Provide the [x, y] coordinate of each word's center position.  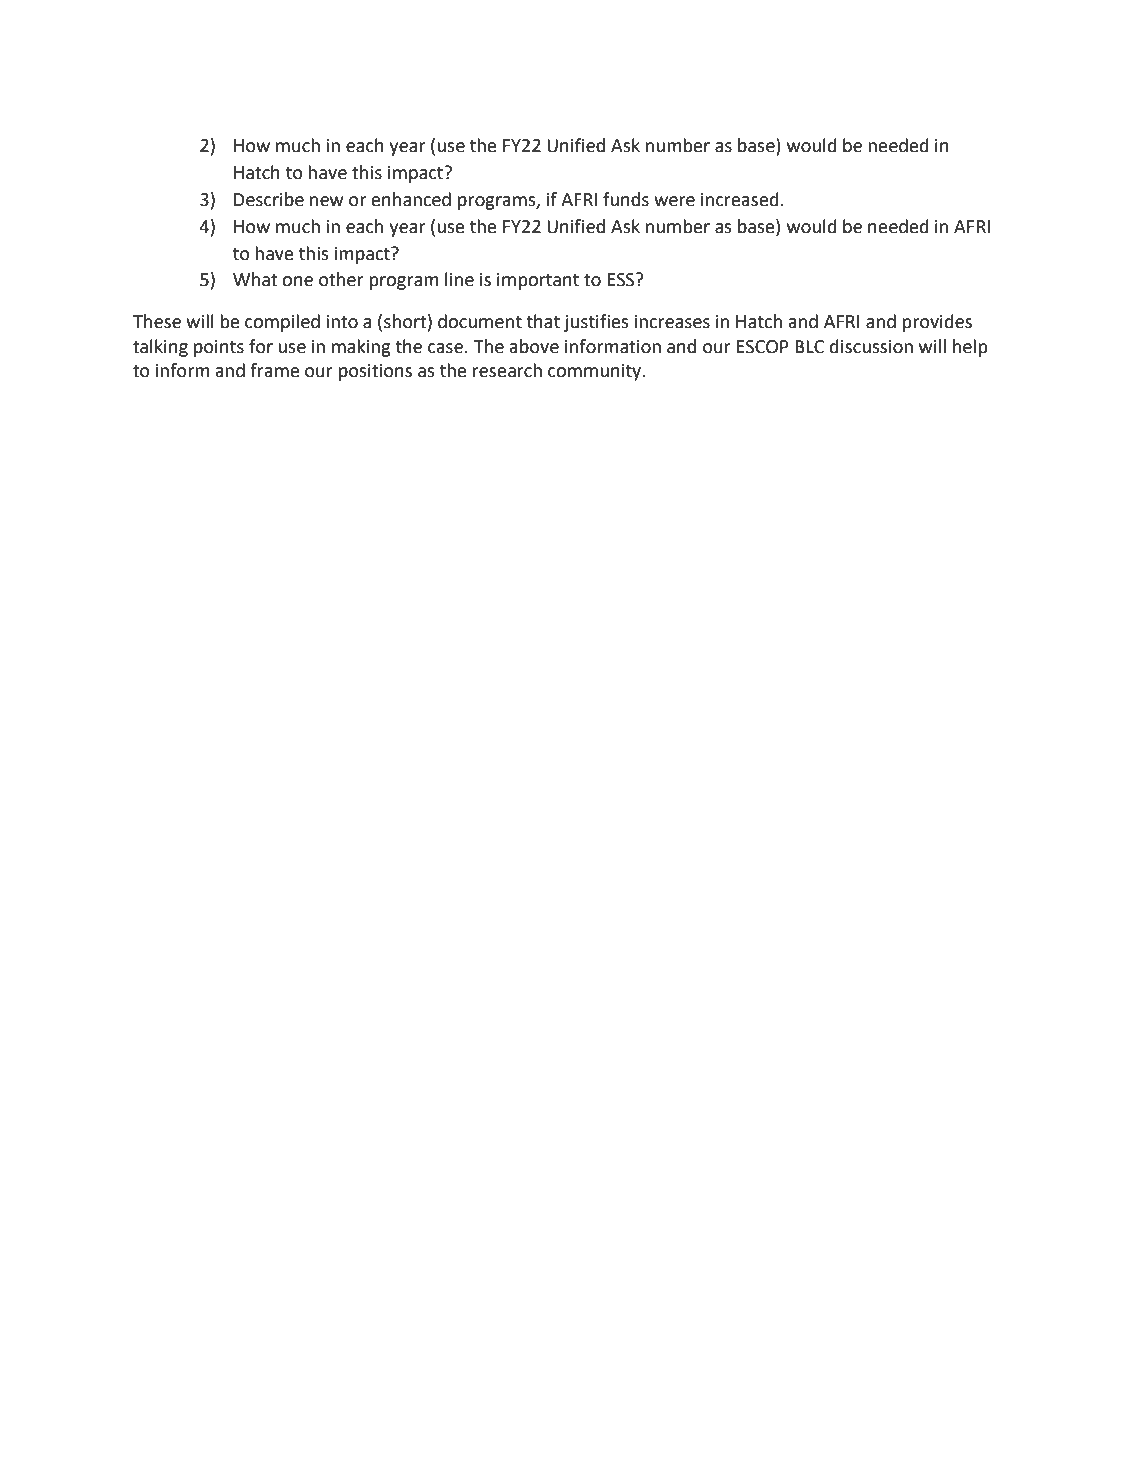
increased [740, 199]
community [596, 372]
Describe [269, 199]
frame [275, 370]
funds [626, 199]
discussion [871, 346]
